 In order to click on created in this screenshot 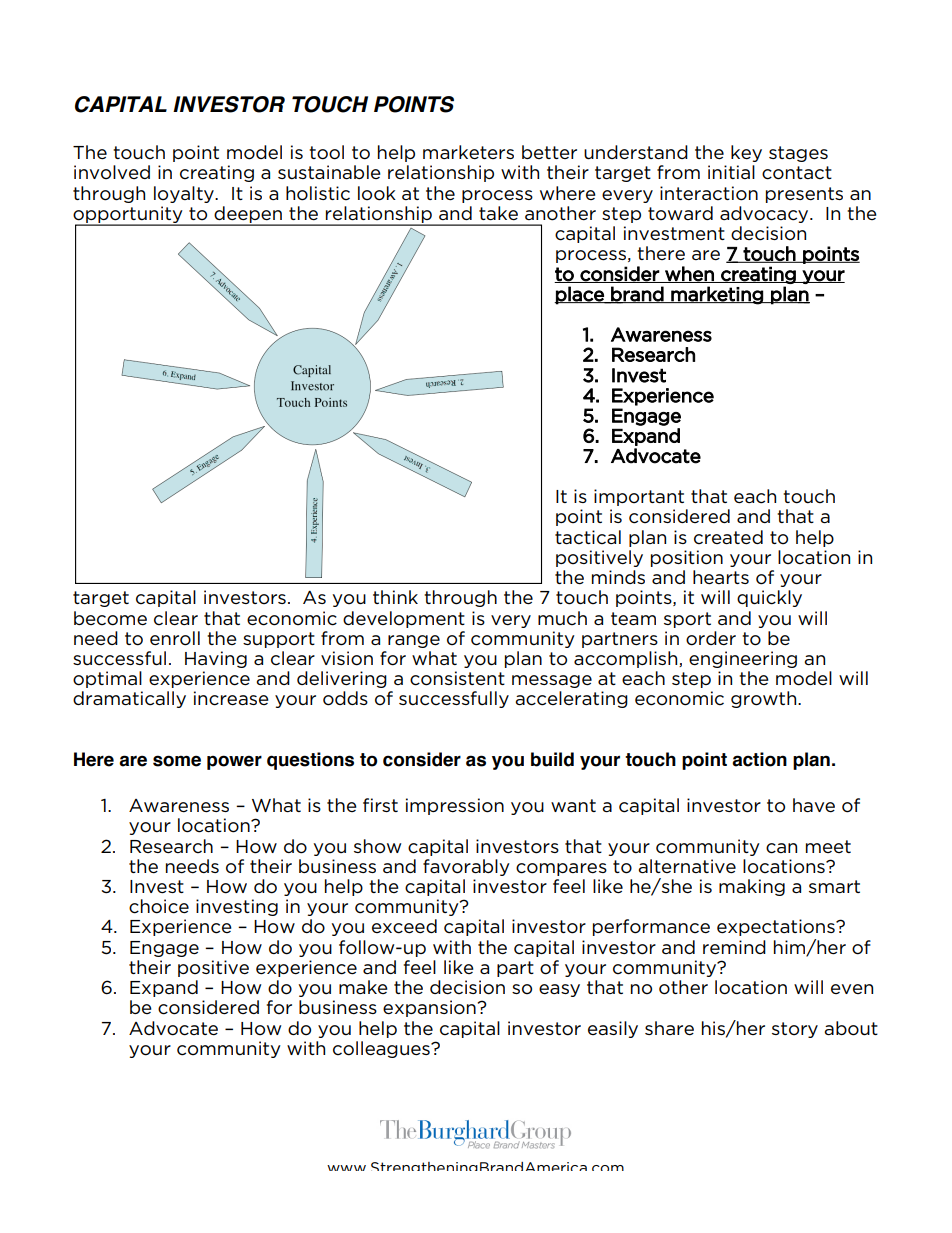, I will do `click(728, 537)`.
